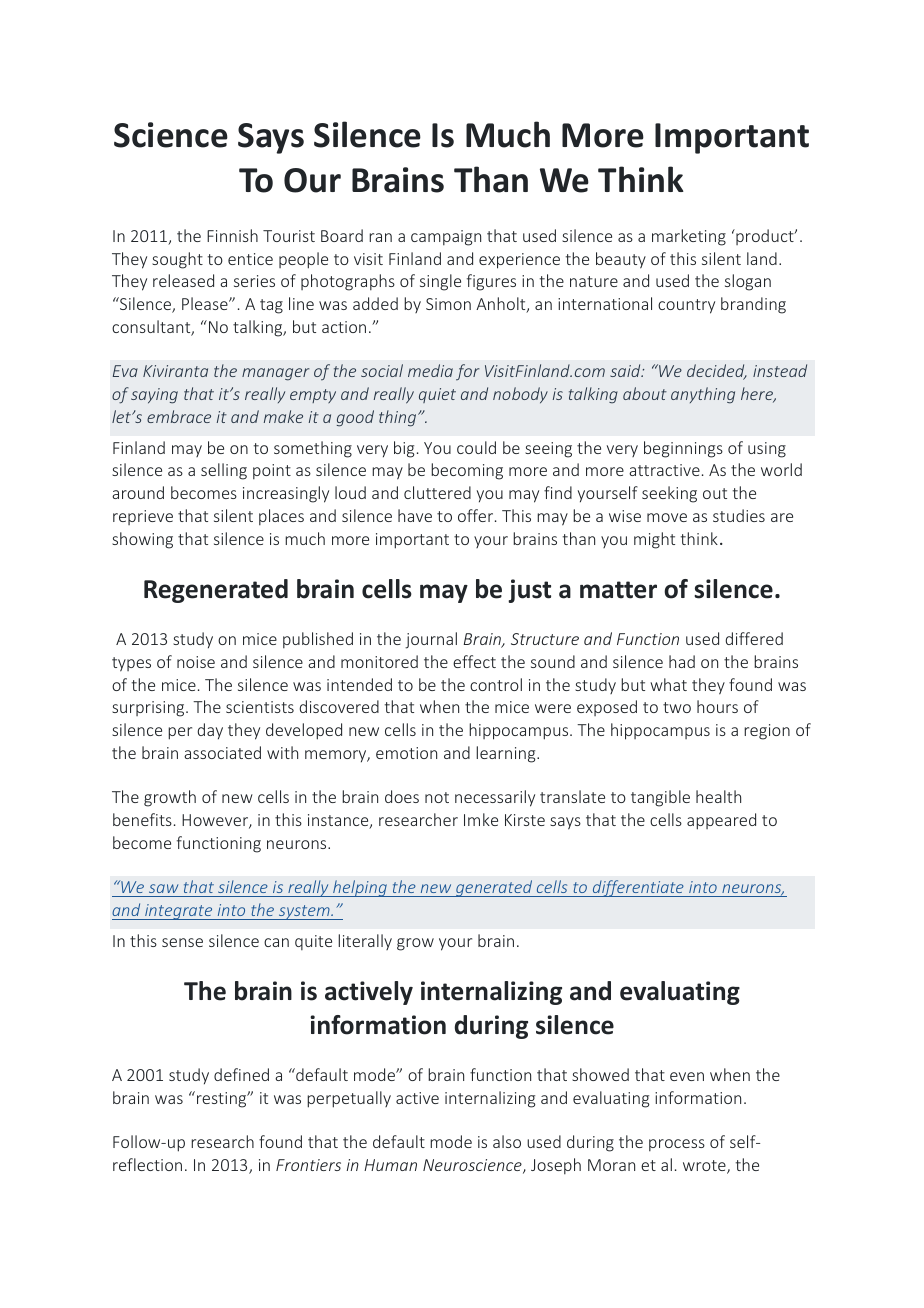 This screenshot has width=924, height=1308. I want to click on defined, so click(241, 1074).
